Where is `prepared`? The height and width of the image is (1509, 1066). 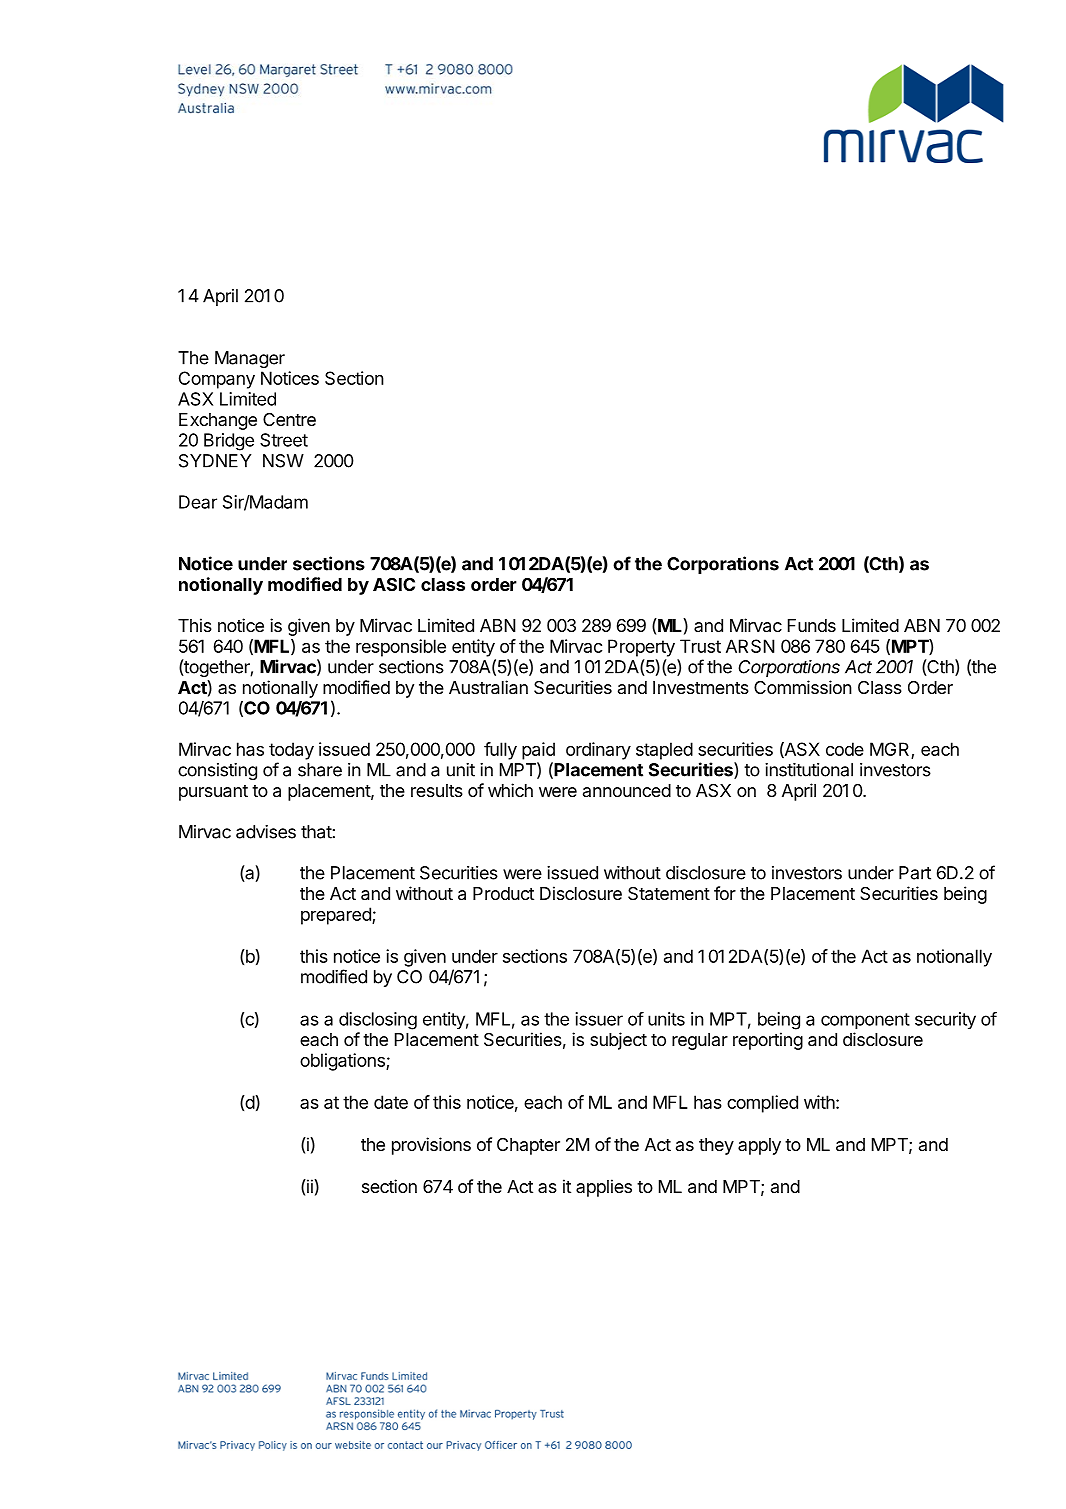 prepared is located at coordinates (337, 916).
